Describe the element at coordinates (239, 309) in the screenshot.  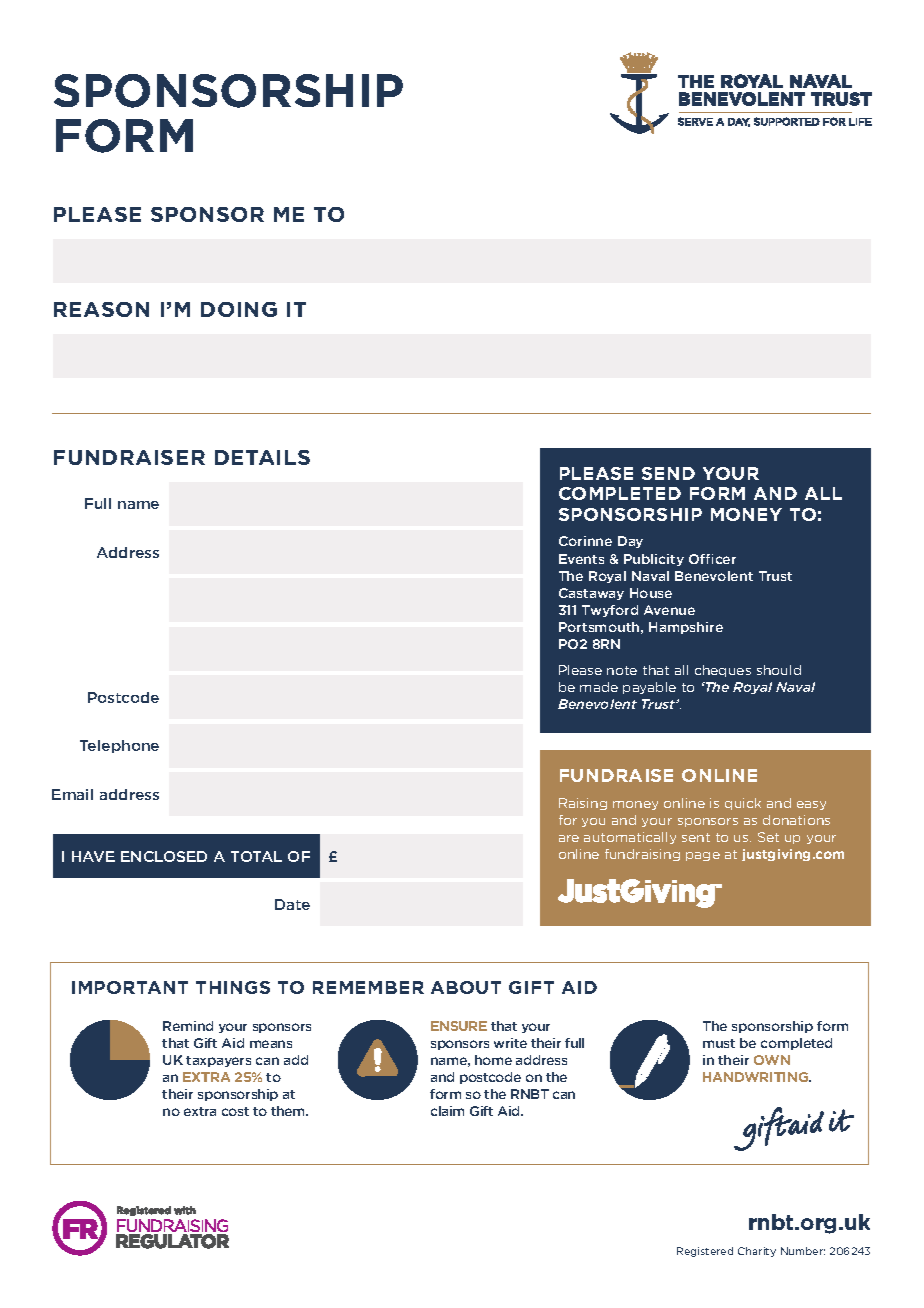
I see `DOING` at that location.
